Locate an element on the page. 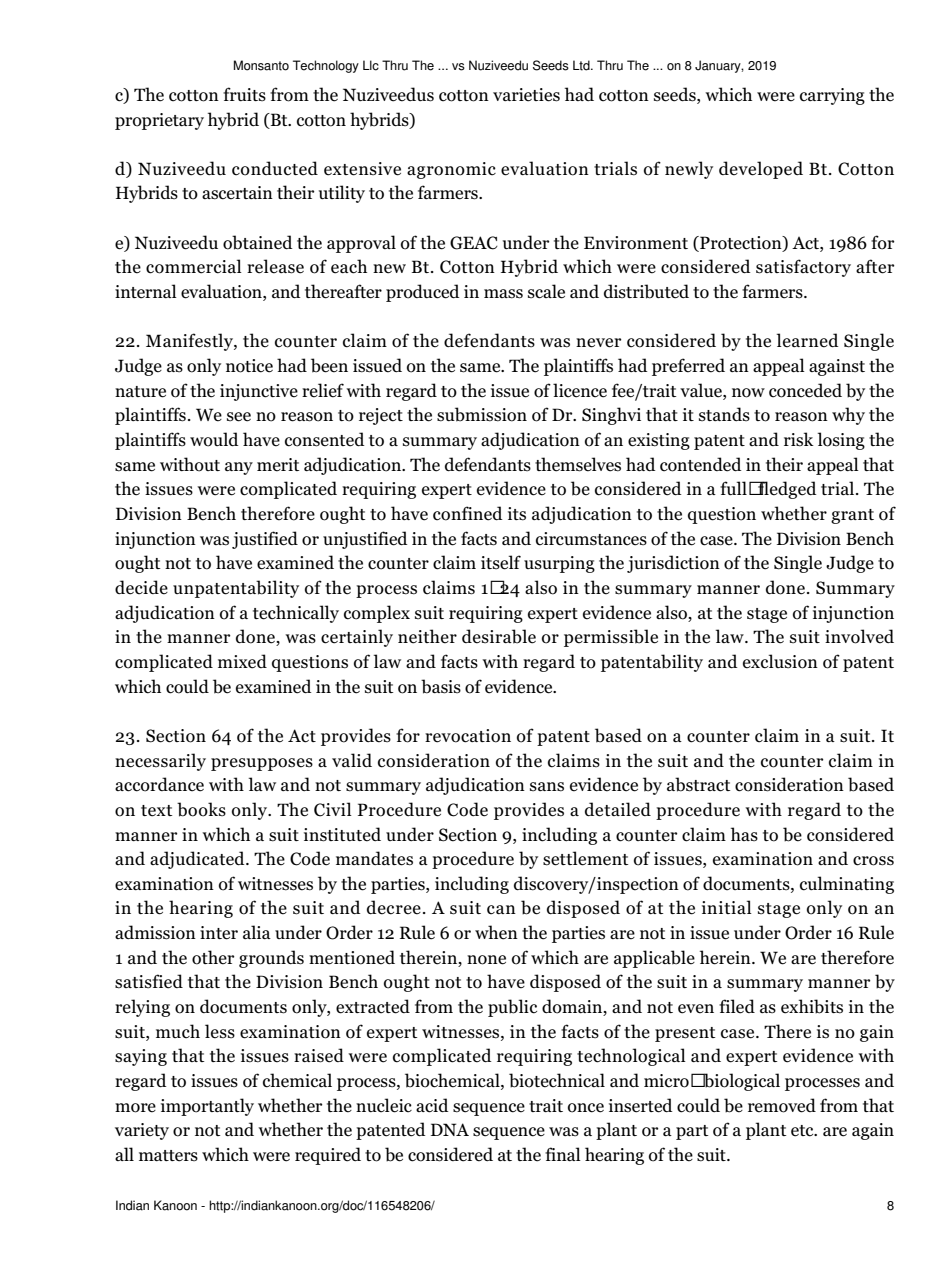  importantly is located at coordinates (207, 1107).
